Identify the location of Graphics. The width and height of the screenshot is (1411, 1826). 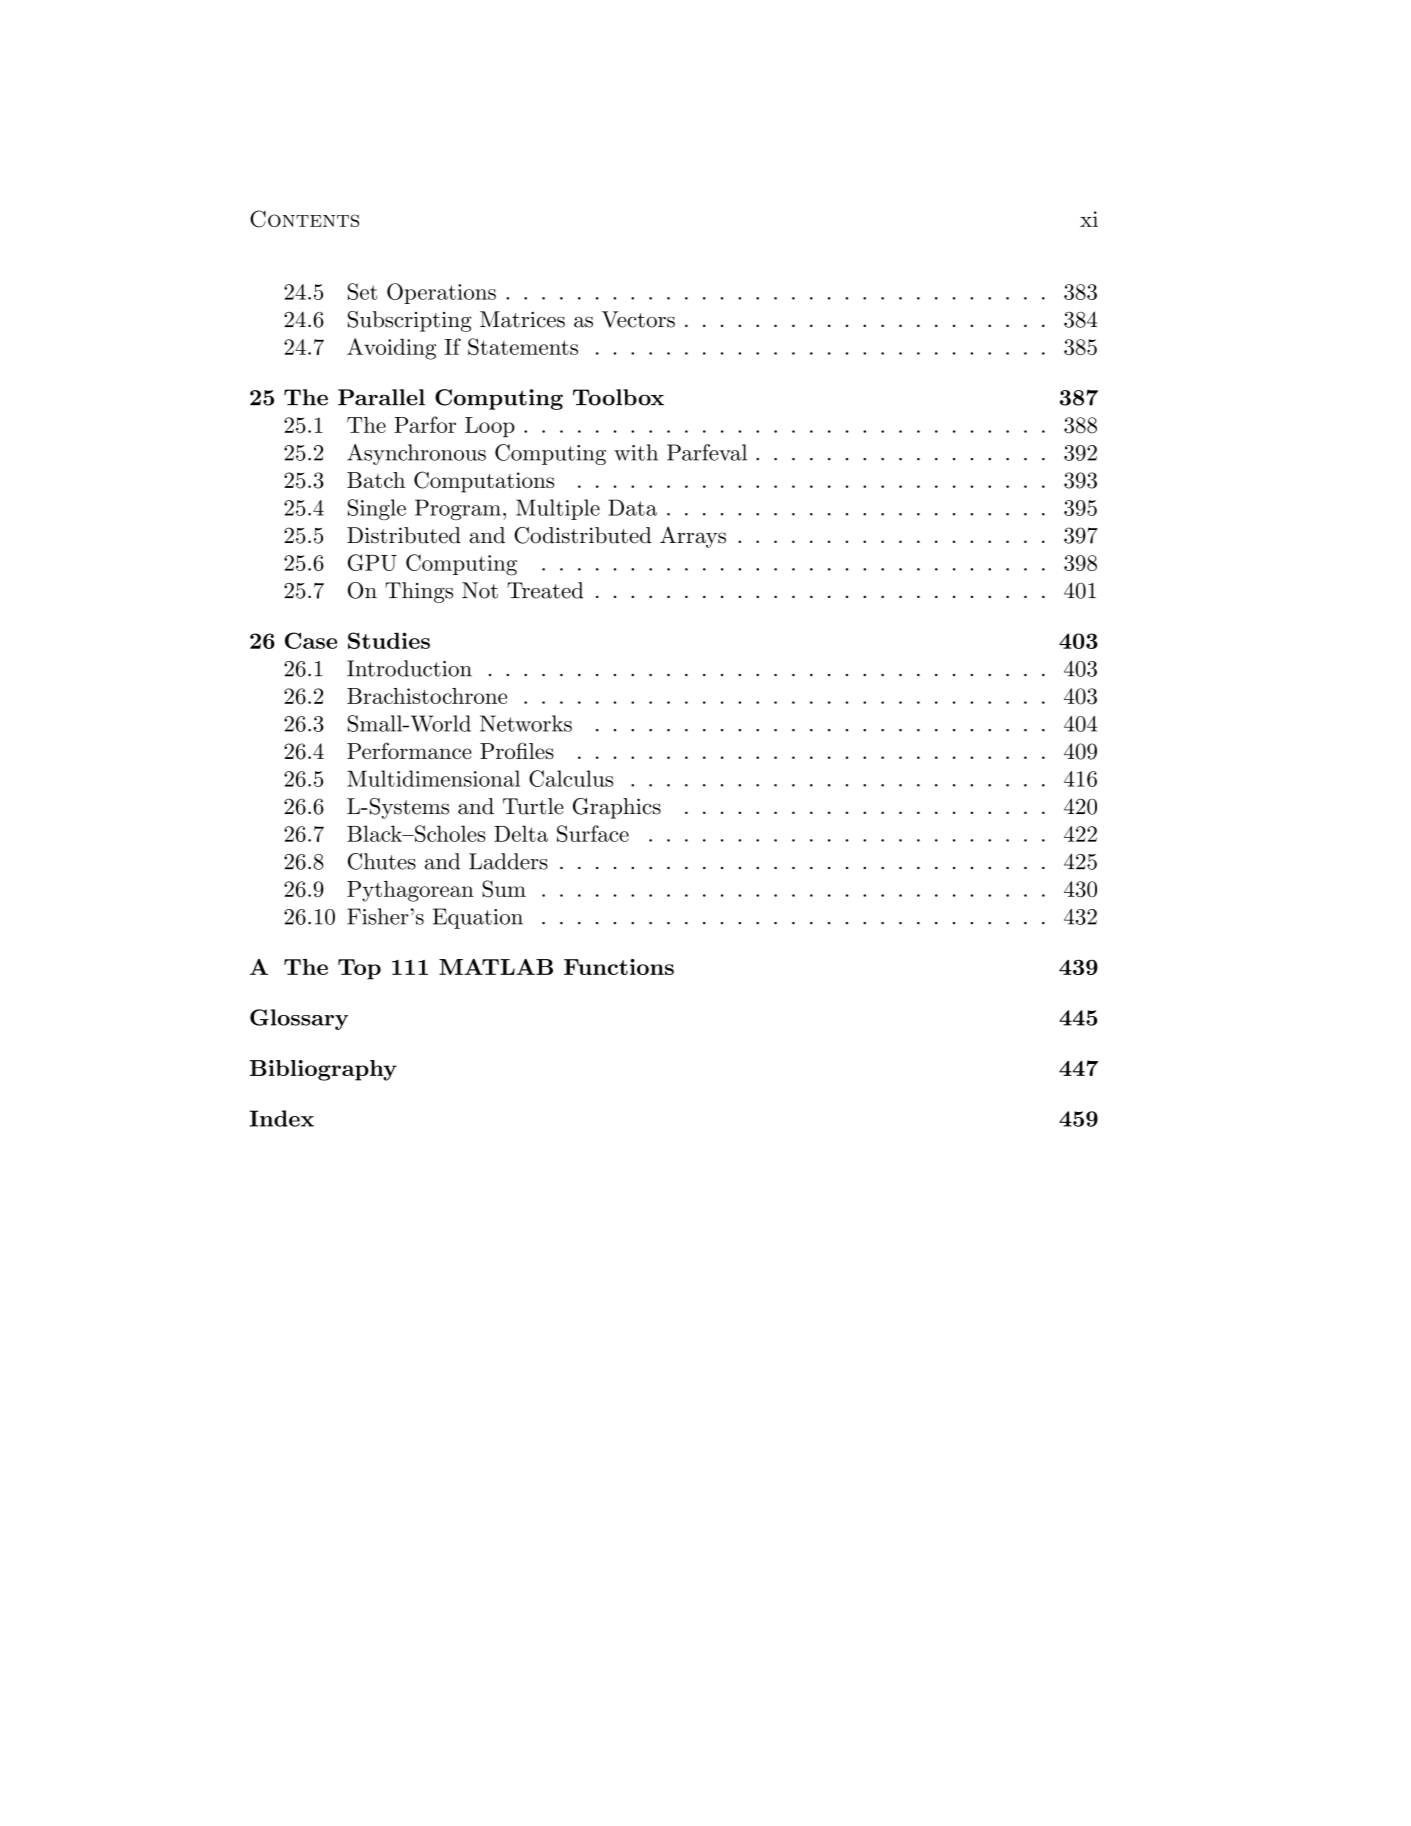
(617, 808).
